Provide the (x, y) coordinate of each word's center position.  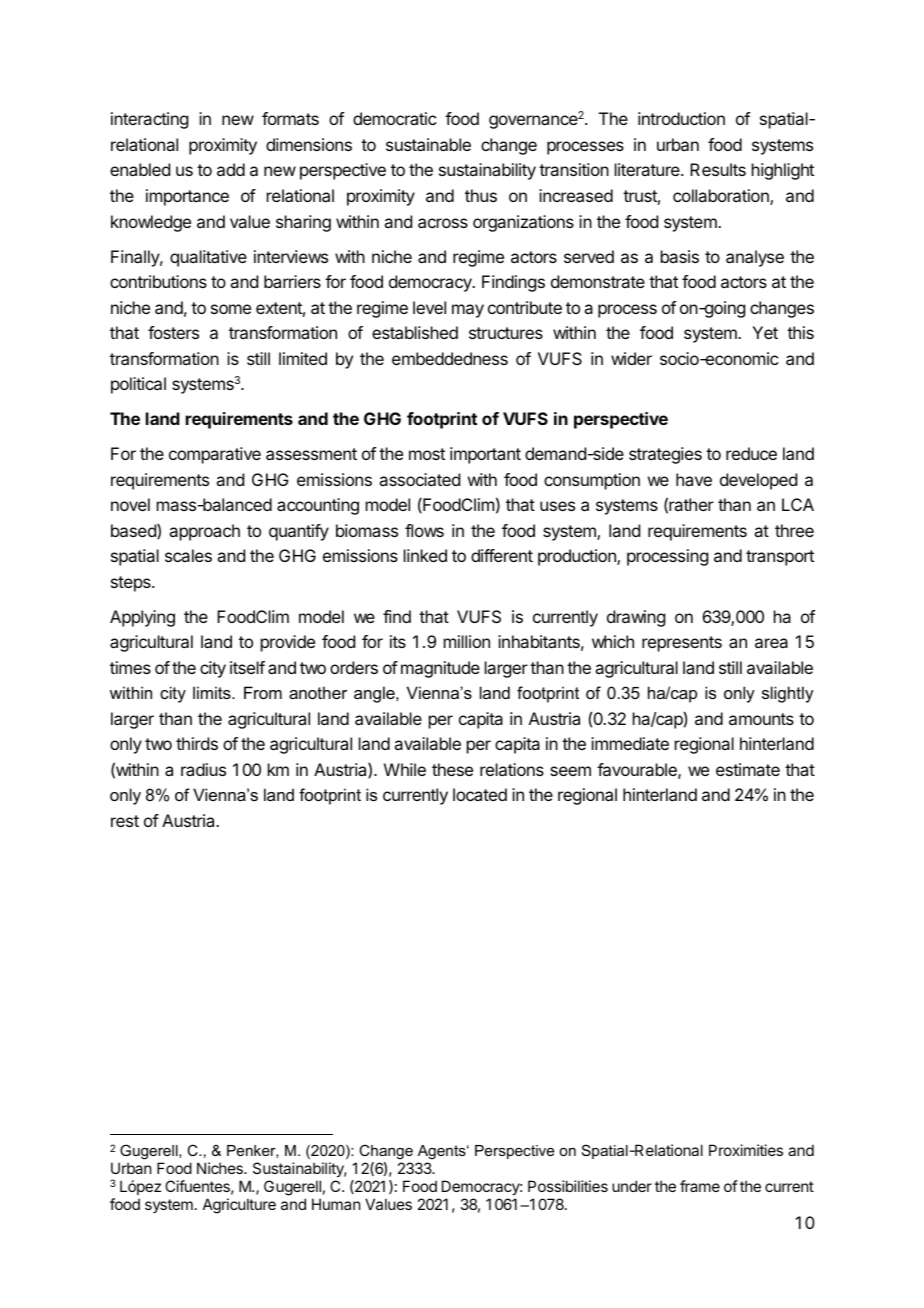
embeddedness (450, 358)
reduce (751, 453)
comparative (215, 455)
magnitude (440, 669)
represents (682, 644)
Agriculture (239, 1206)
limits (213, 692)
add (231, 169)
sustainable (428, 144)
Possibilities (568, 1186)
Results (718, 169)
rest (125, 821)
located (480, 794)
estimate (748, 769)
